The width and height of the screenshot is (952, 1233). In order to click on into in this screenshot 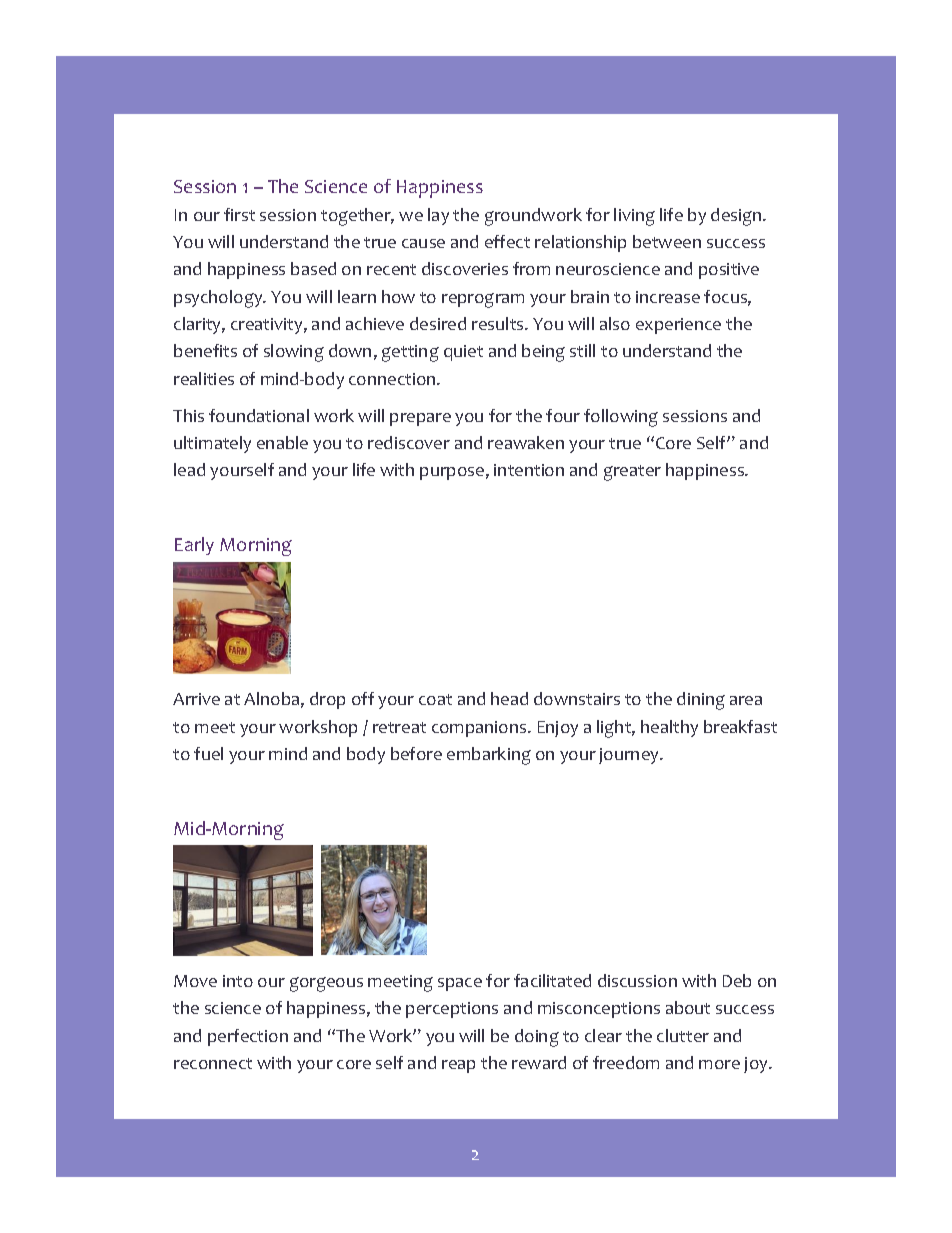, I will do `click(238, 981)`.
